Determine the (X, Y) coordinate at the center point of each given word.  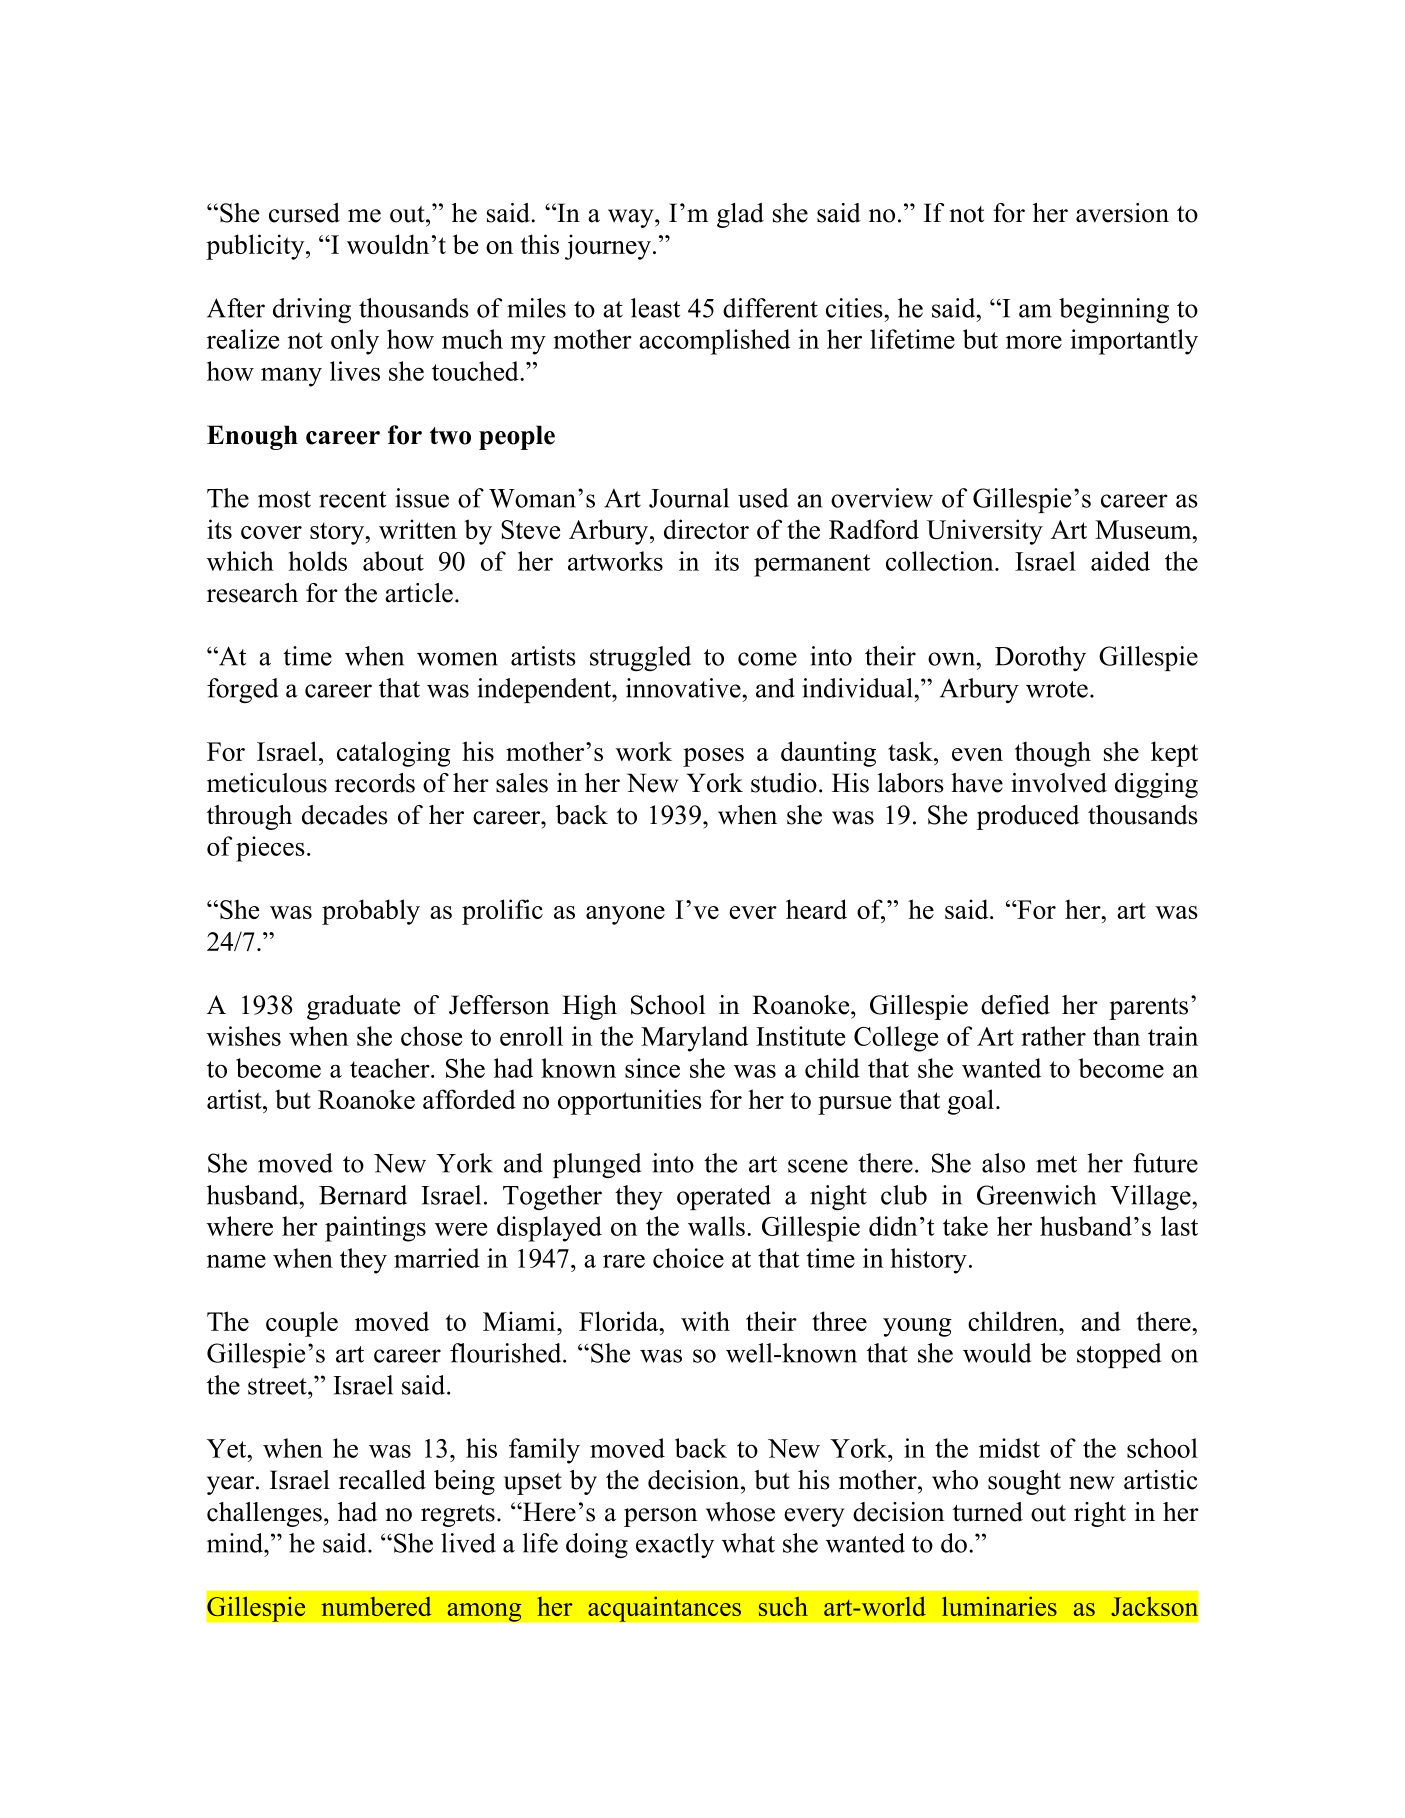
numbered (377, 1606)
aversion (1122, 213)
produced (1028, 817)
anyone (625, 915)
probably (371, 912)
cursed (304, 213)
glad (740, 215)
